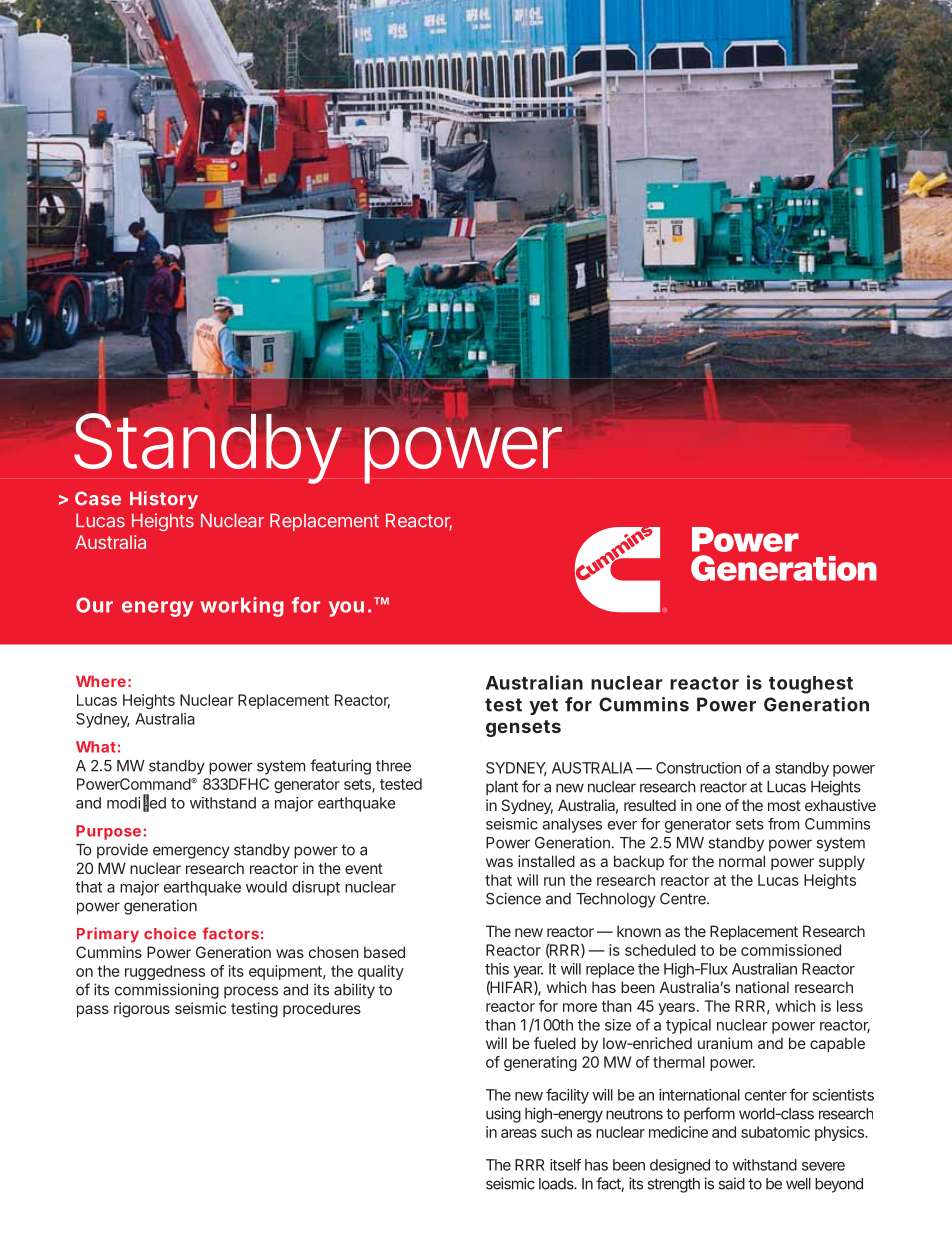  What do you see at coordinates (101, 681) in the screenshot?
I see `Where` at bounding box center [101, 681].
